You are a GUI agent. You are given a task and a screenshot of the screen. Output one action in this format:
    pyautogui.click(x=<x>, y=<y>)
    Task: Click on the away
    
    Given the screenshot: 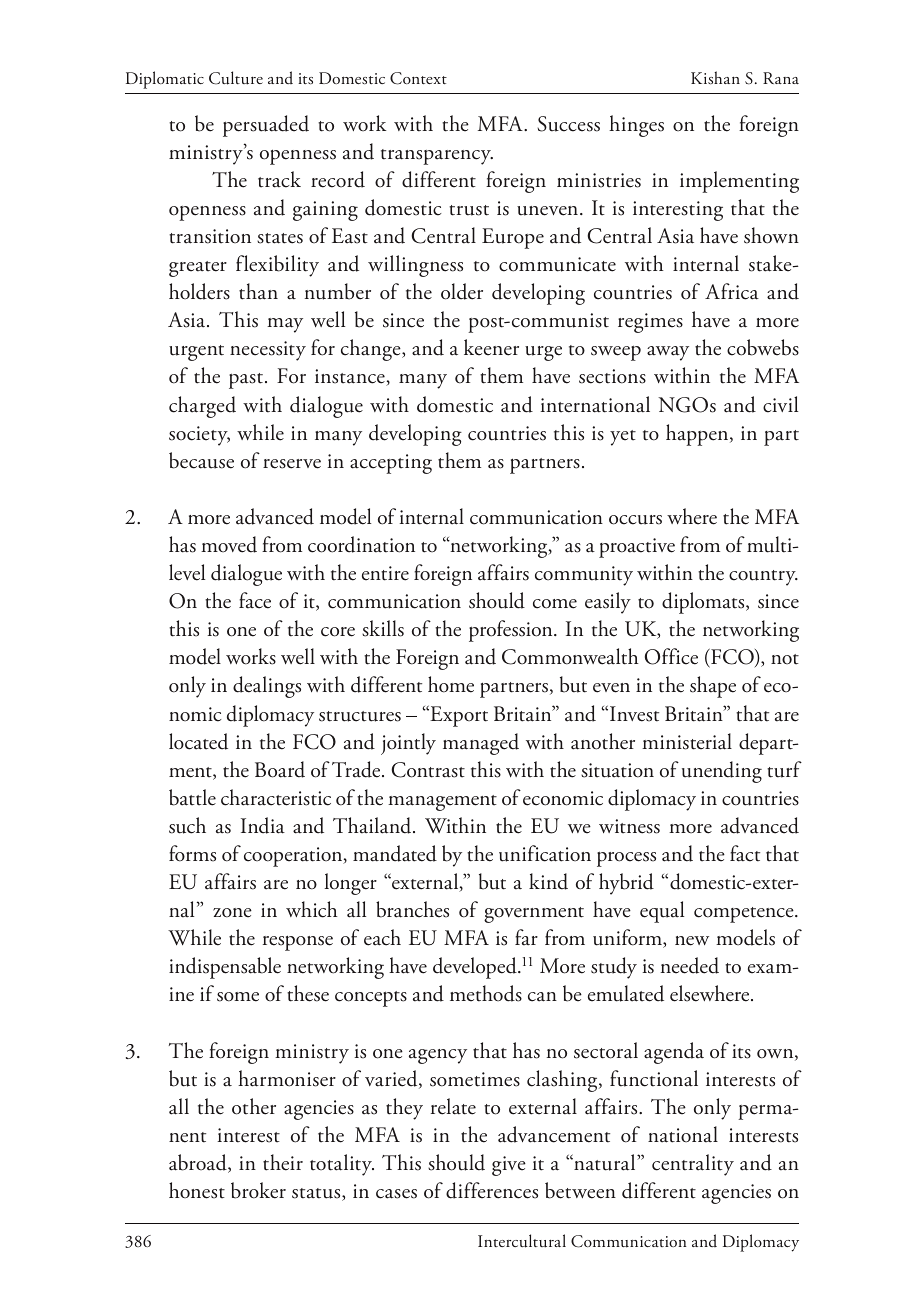 What is the action you would take?
    pyautogui.click(x=668, y=353)
